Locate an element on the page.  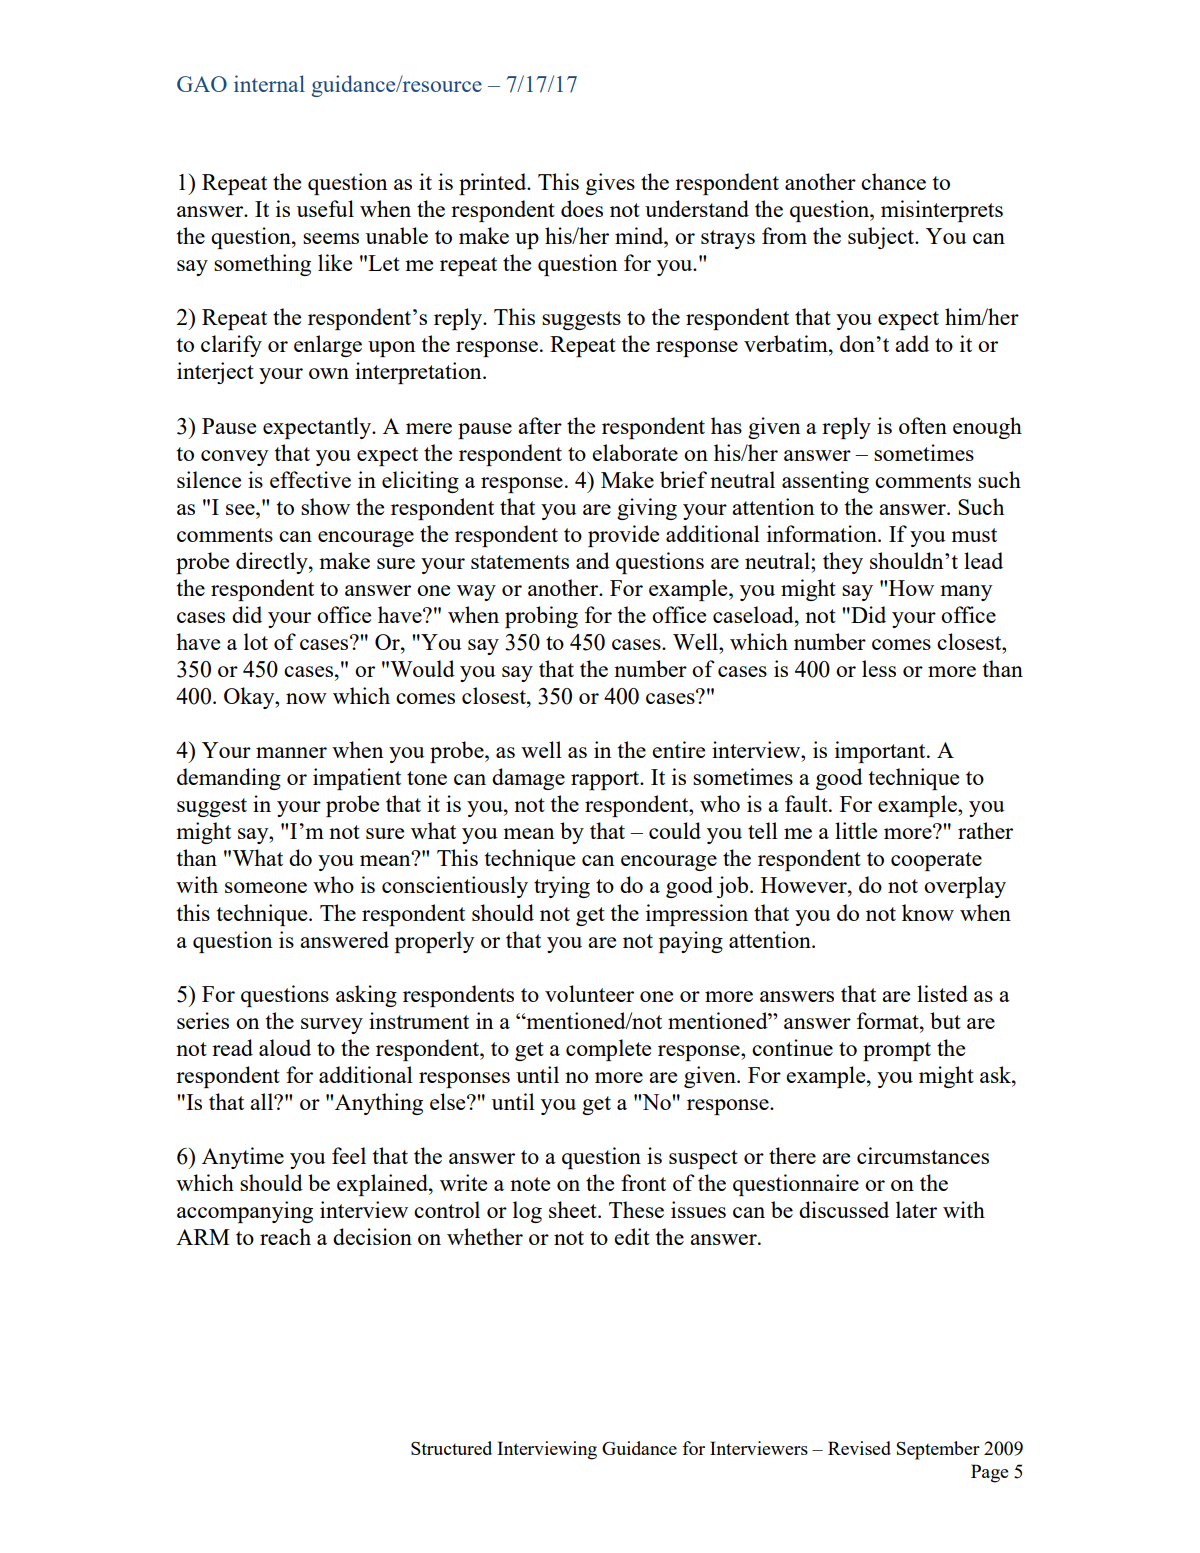
Structured is located at coordinates (451, 1448).
